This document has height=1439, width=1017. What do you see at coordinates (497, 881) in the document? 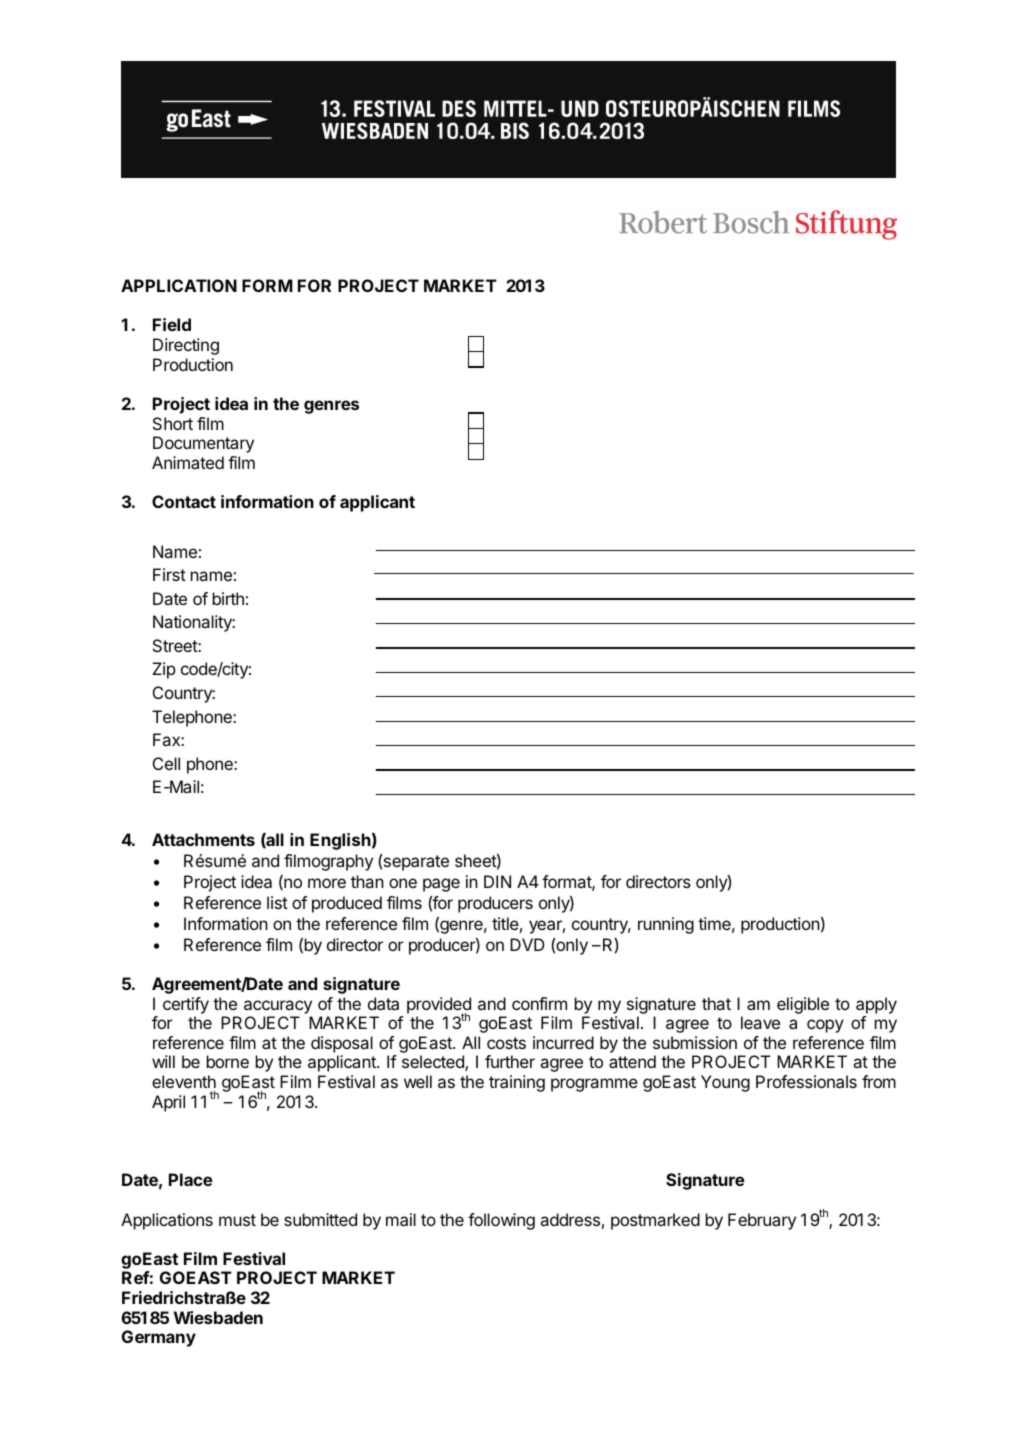
I see `DIN` at bounding box center [497, 881].
